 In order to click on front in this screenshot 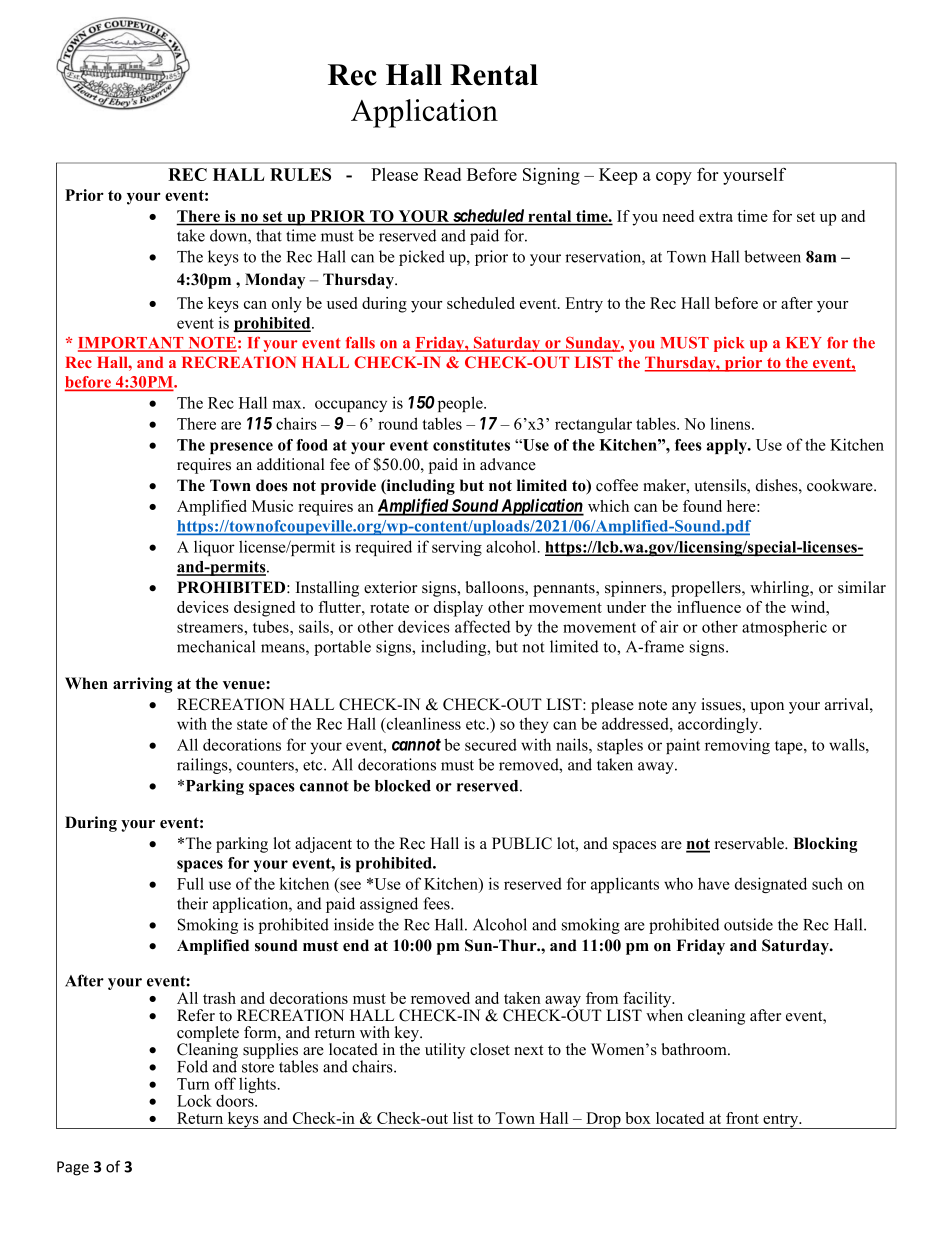, I will do `click(742, 1118)`.
